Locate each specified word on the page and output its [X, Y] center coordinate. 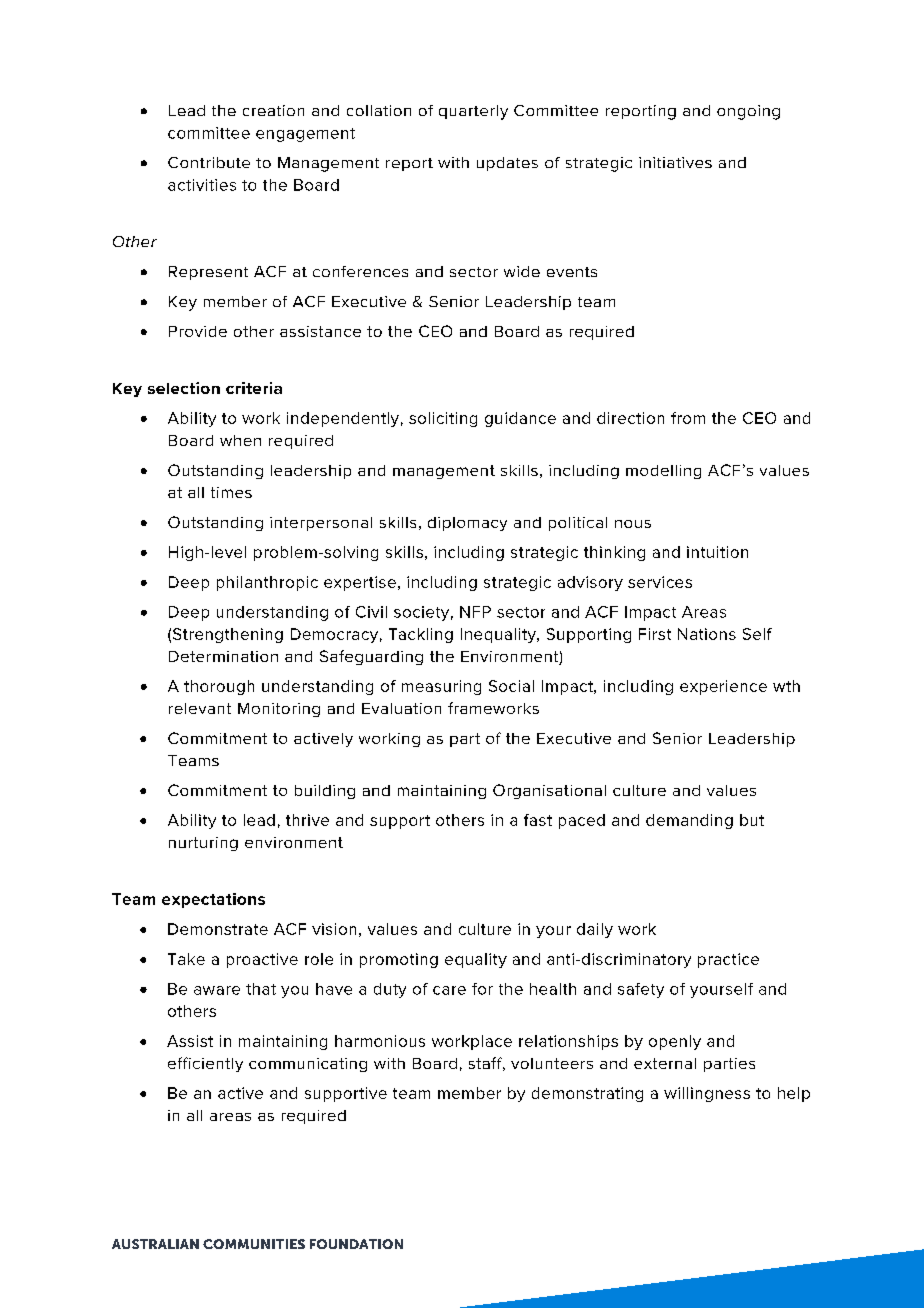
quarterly [473, 112]
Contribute [209, 162]
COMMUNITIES [254, 1244]
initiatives [675, 162]
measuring [441, 687]
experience [723, 687]
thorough [219, 687]
